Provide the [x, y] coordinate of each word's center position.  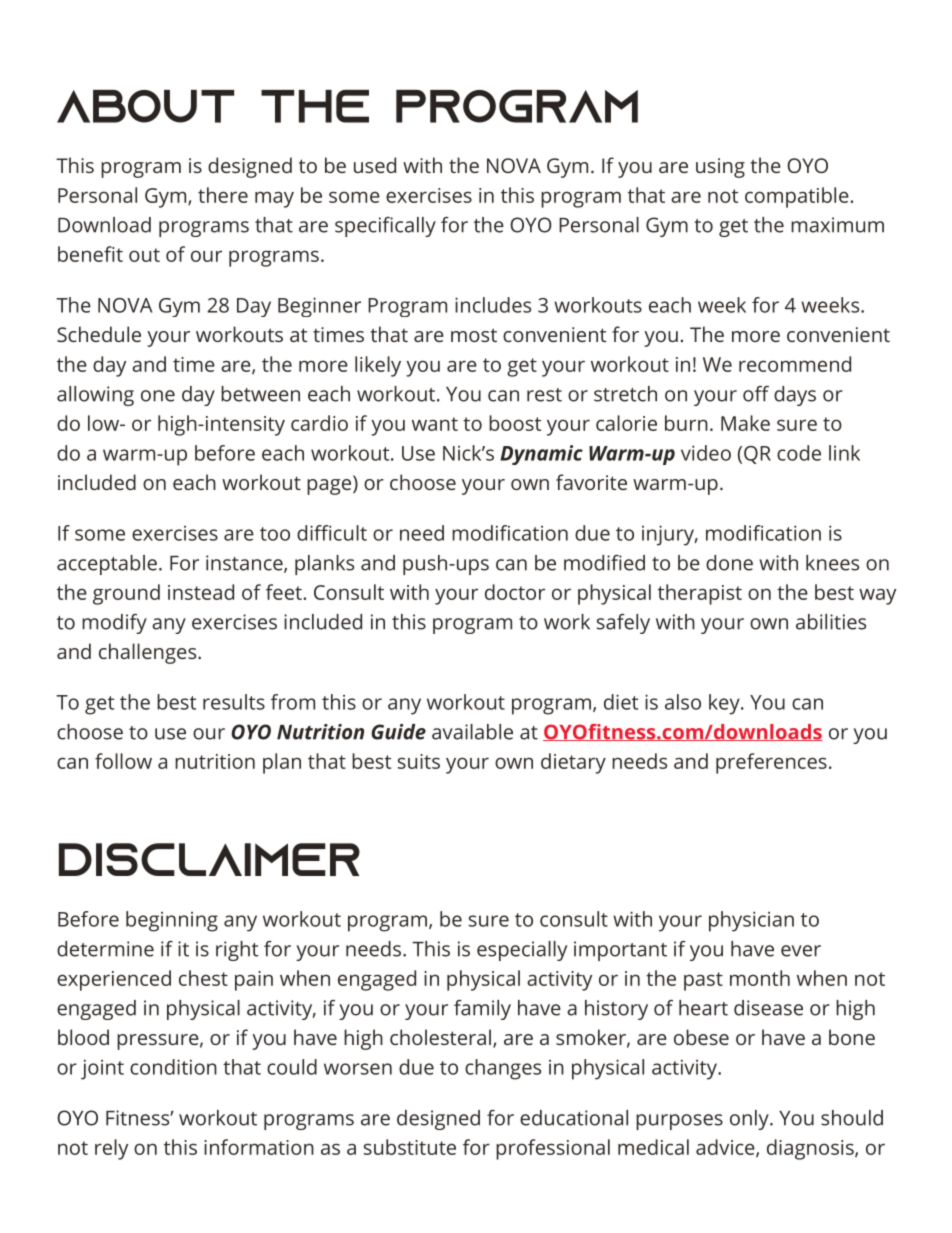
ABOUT [145, 106]
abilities [831, 622]
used [375, 165]
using [720, 168]
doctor [515, 592]
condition [173, 1067]
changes [503, 1069]
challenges [149, 653]
